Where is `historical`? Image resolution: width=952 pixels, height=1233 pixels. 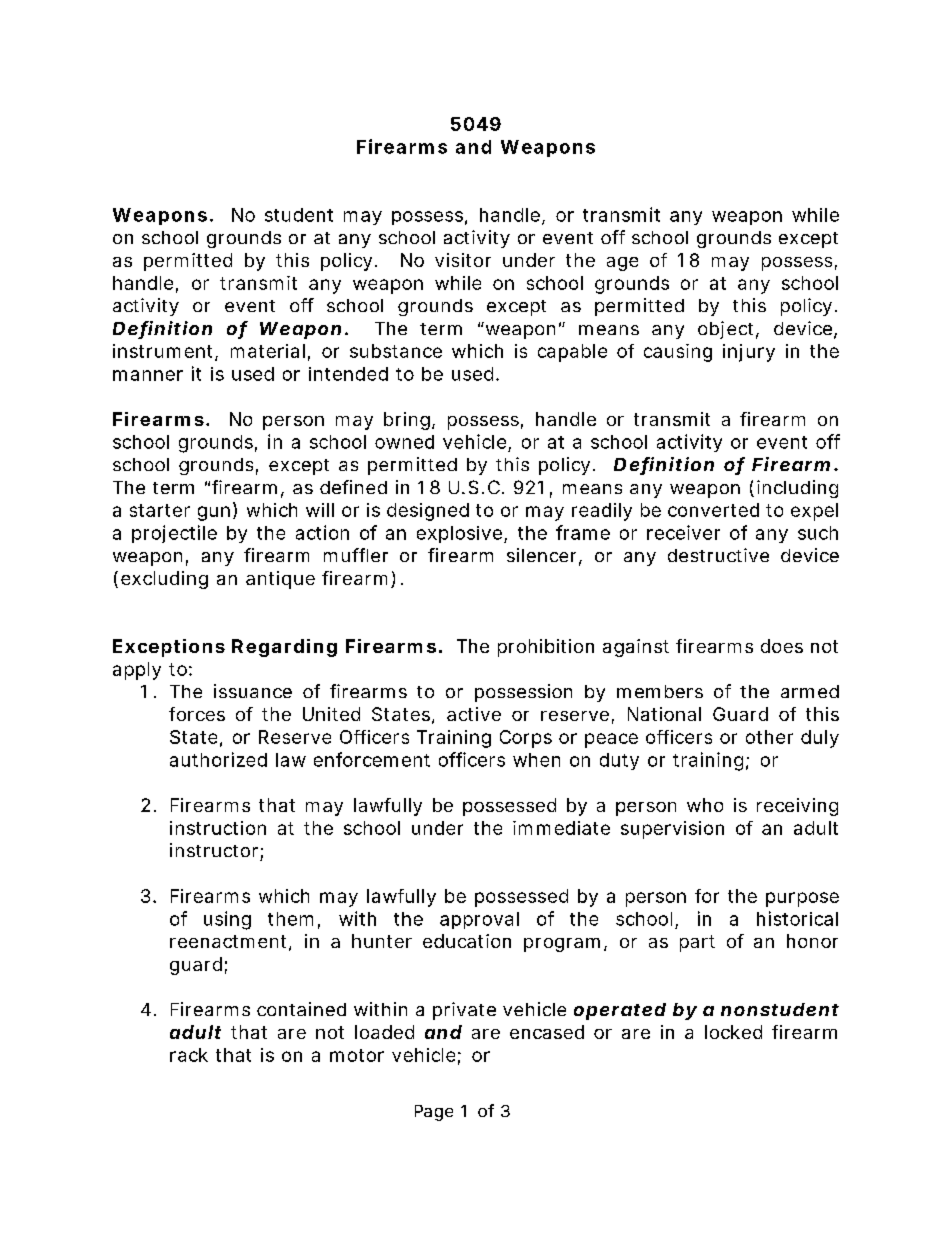 historical is located at coordinates (797, 918).
